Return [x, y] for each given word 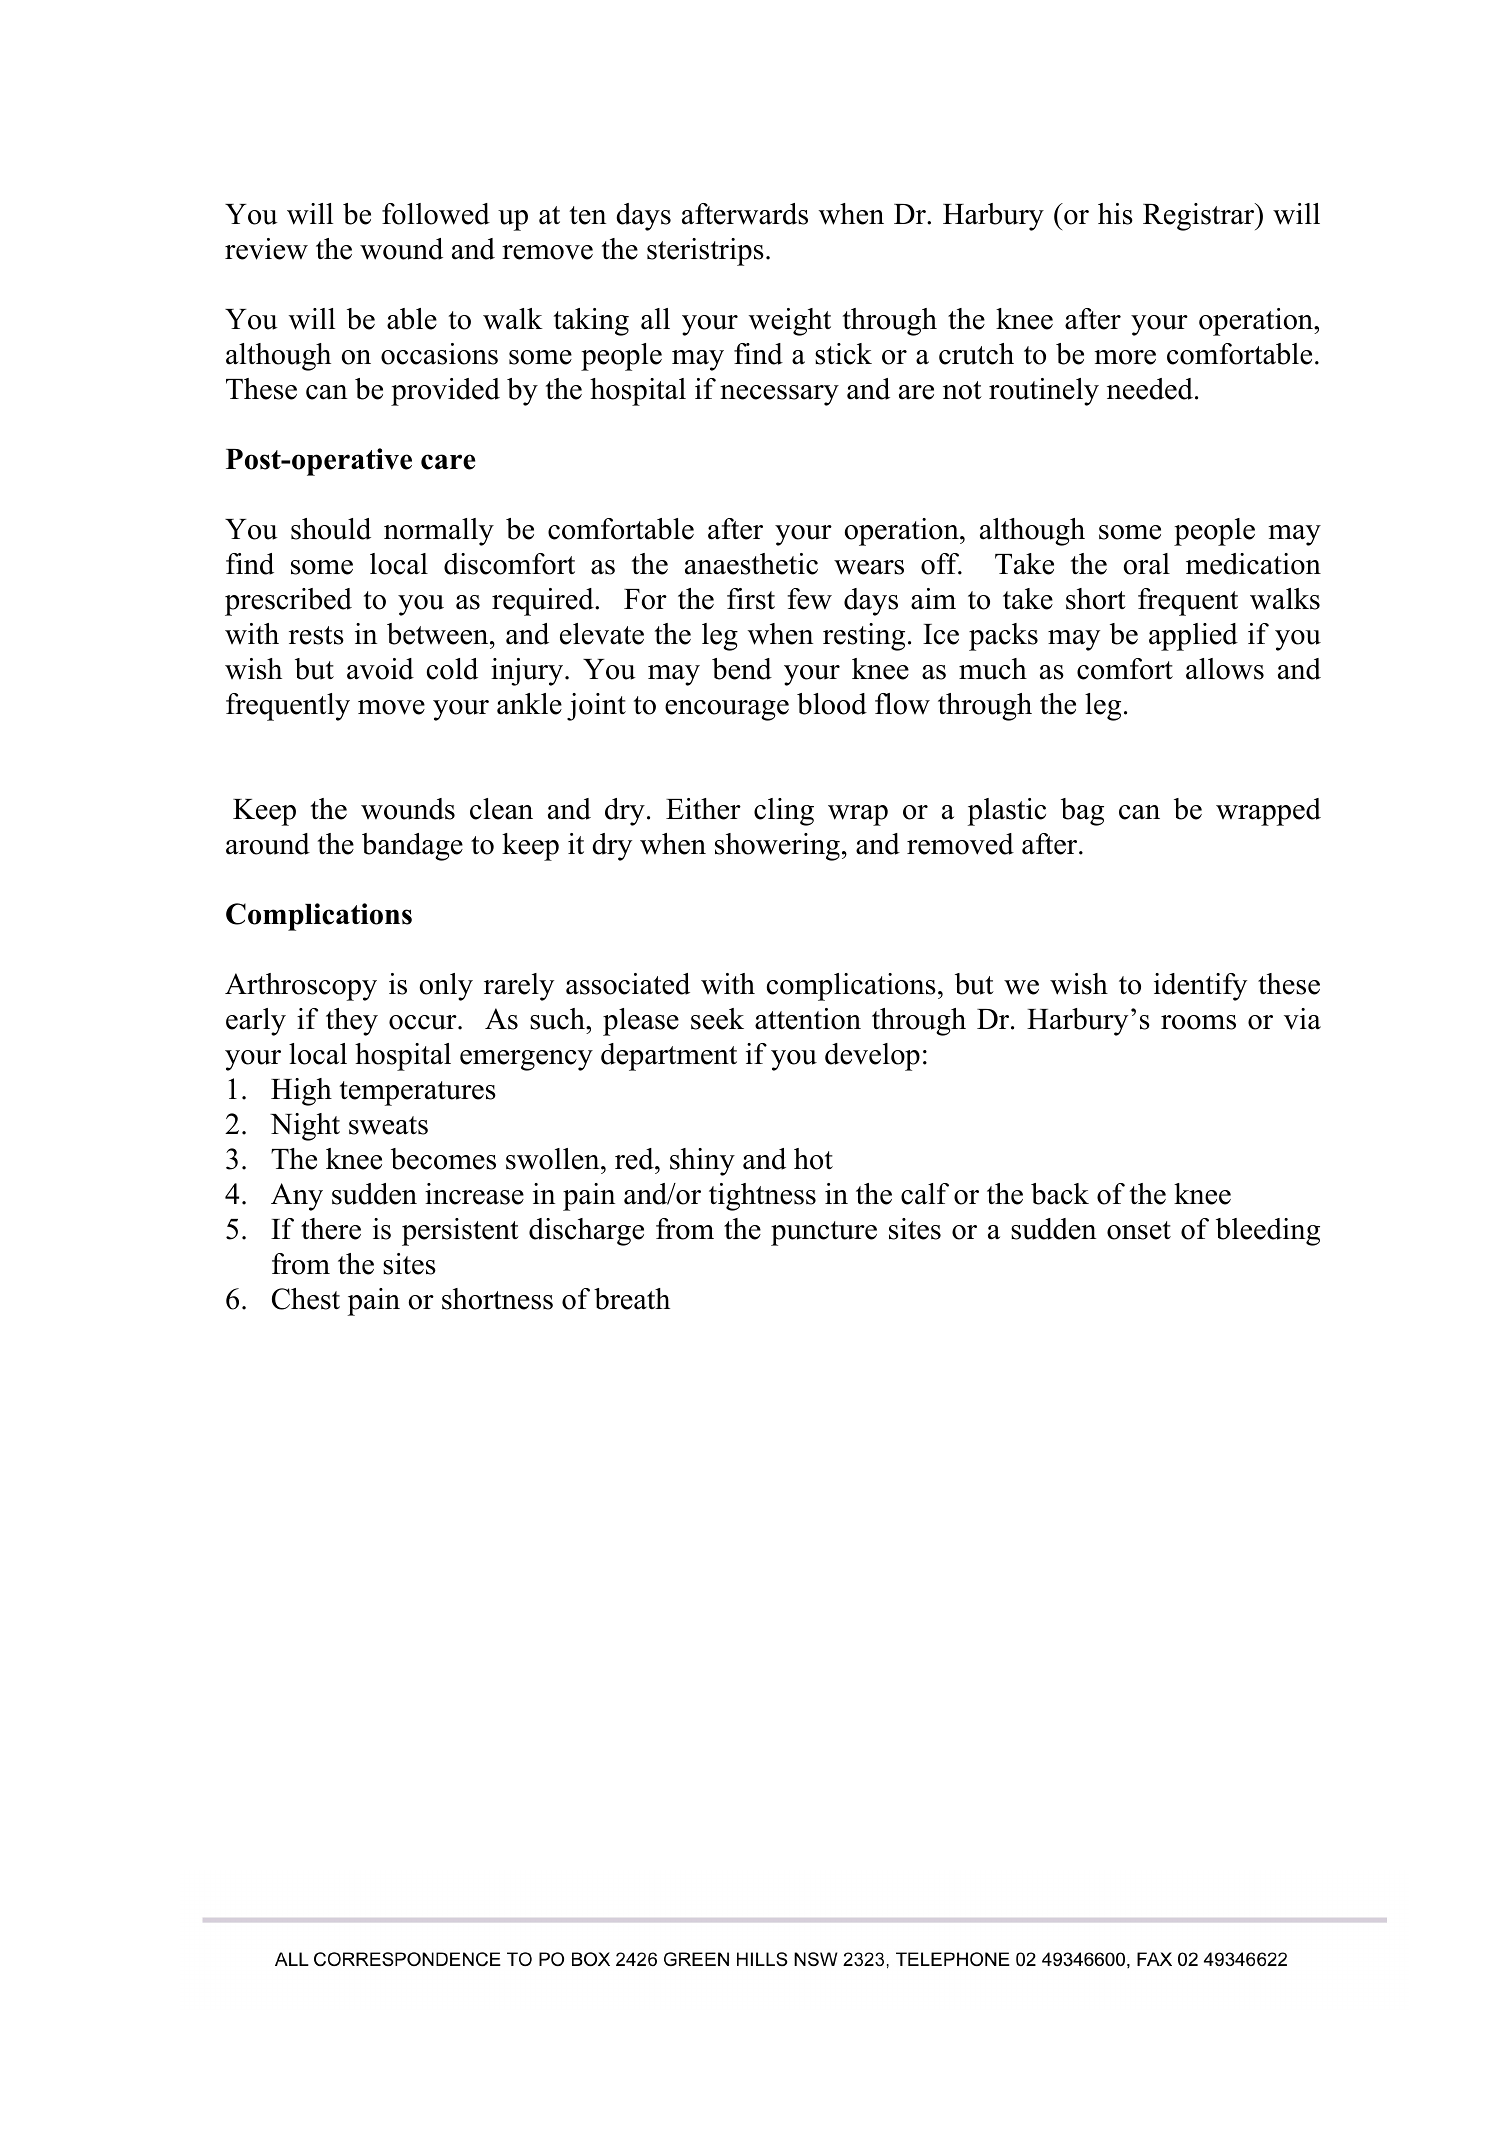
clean [501, 809]
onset [1139, 1230]
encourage [727, 710]
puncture [824, 1233]
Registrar [1200, 217]
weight [790, 322]
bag [1082, 812]
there [331, 1229]
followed [436, 214]
